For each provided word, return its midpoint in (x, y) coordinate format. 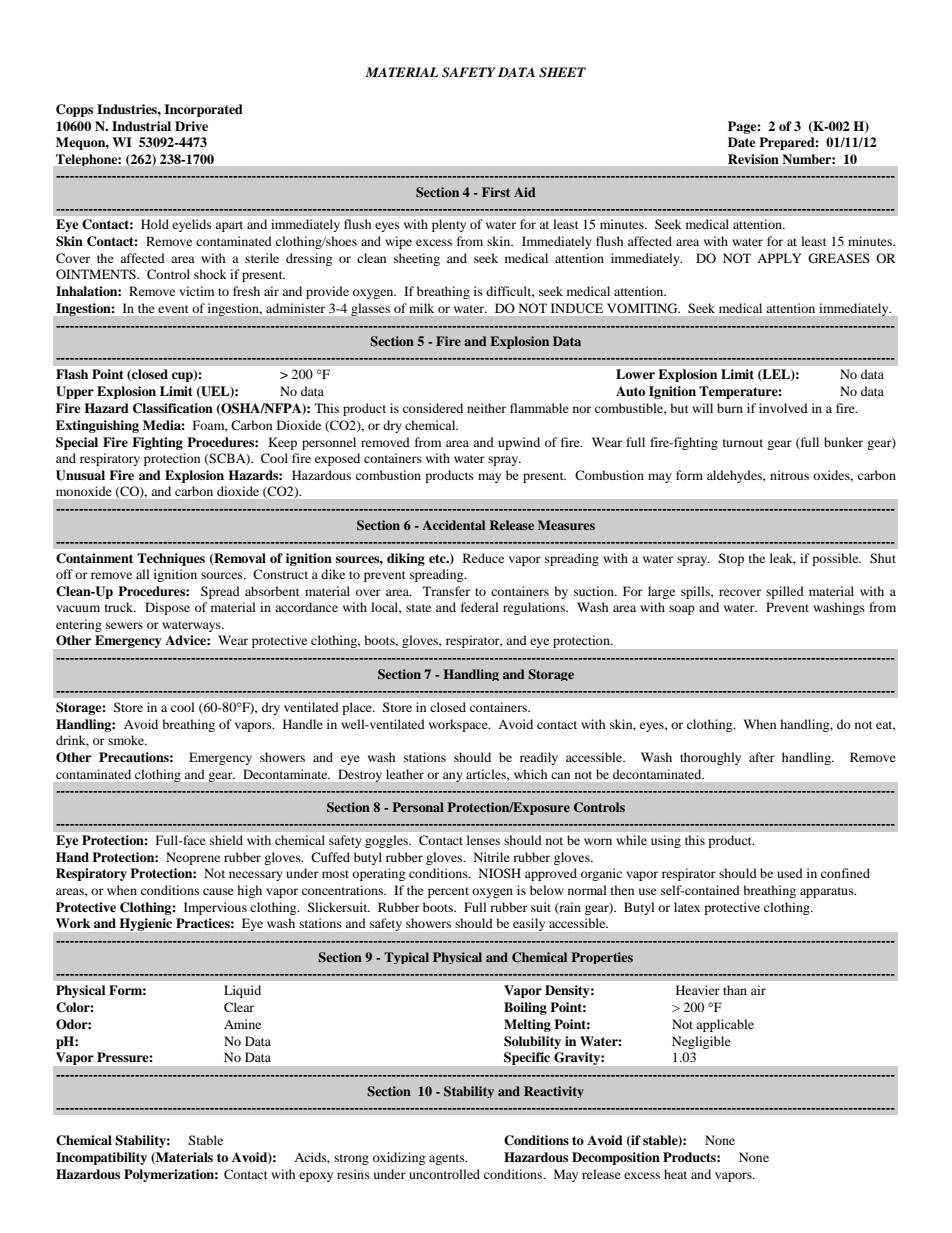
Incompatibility (101, 1158)
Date (742, 142)
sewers (124, 625)
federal (480, 607)
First (496, 192)
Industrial (141, 126)
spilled (785, 592)
